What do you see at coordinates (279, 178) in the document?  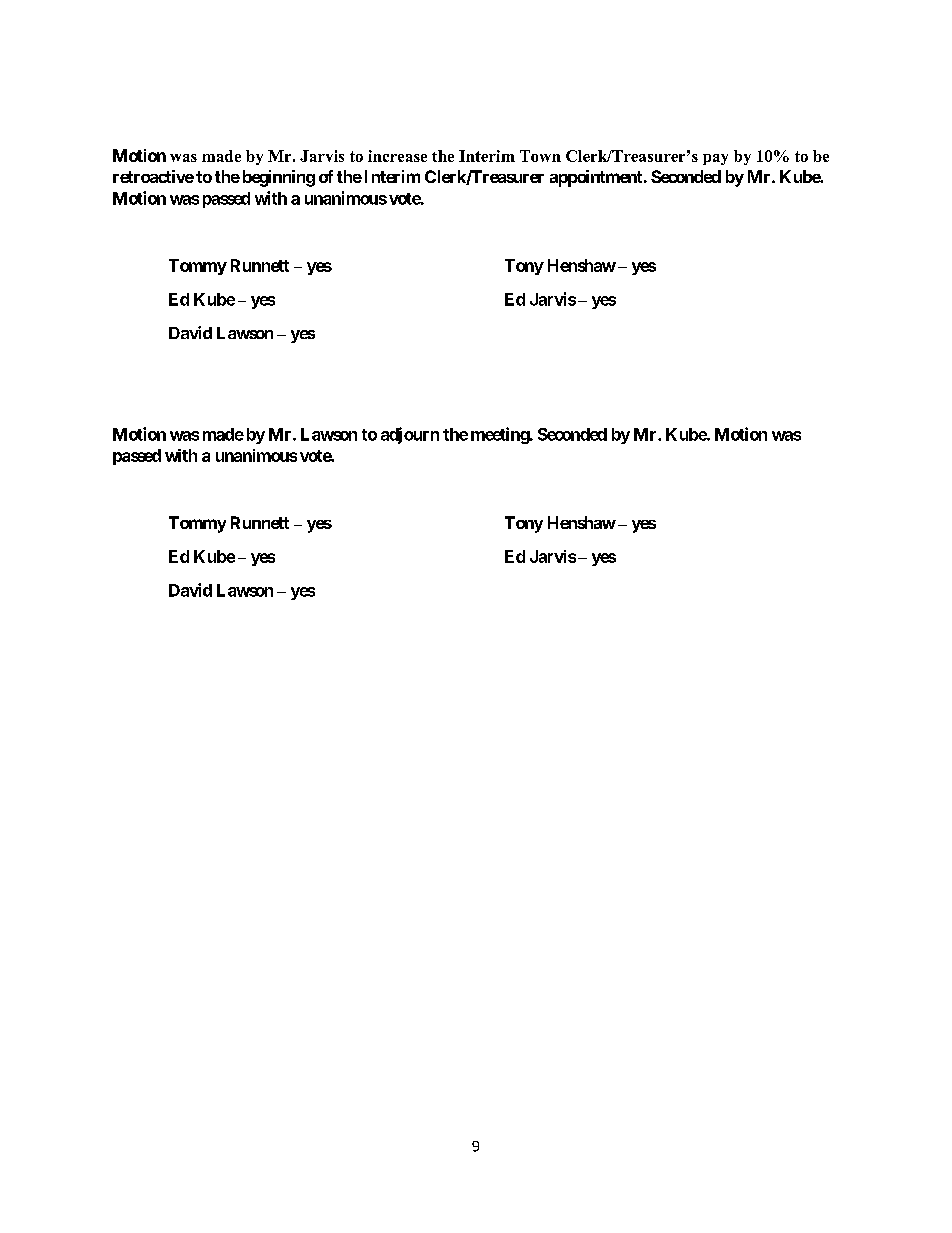 I see `beginning` at bounding box center [279, 178].
